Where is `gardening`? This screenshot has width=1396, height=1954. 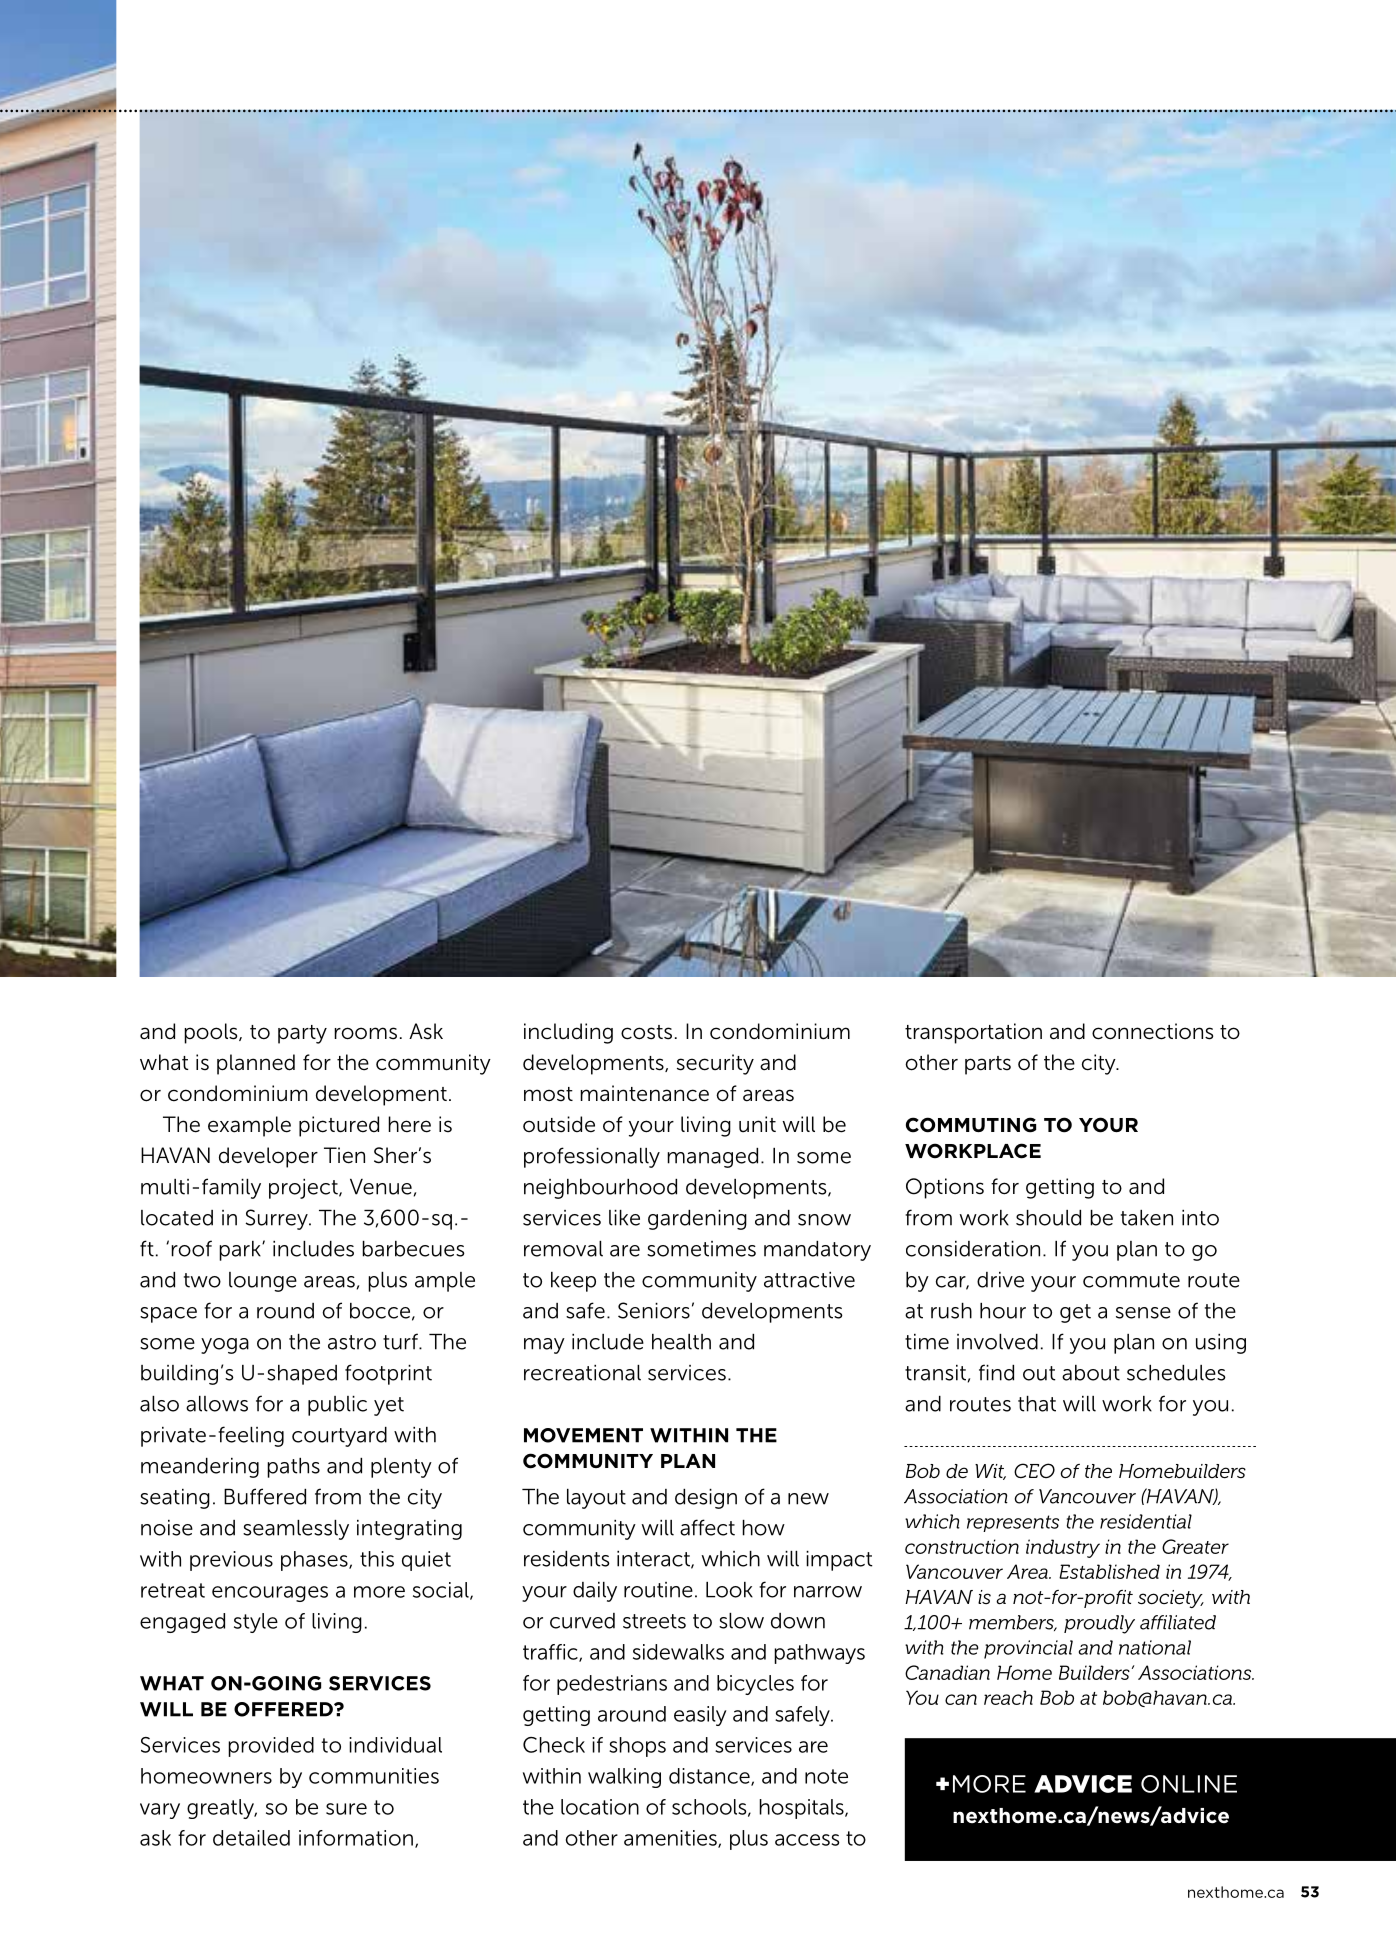 gardening is located at coordinates (697, 1220).
